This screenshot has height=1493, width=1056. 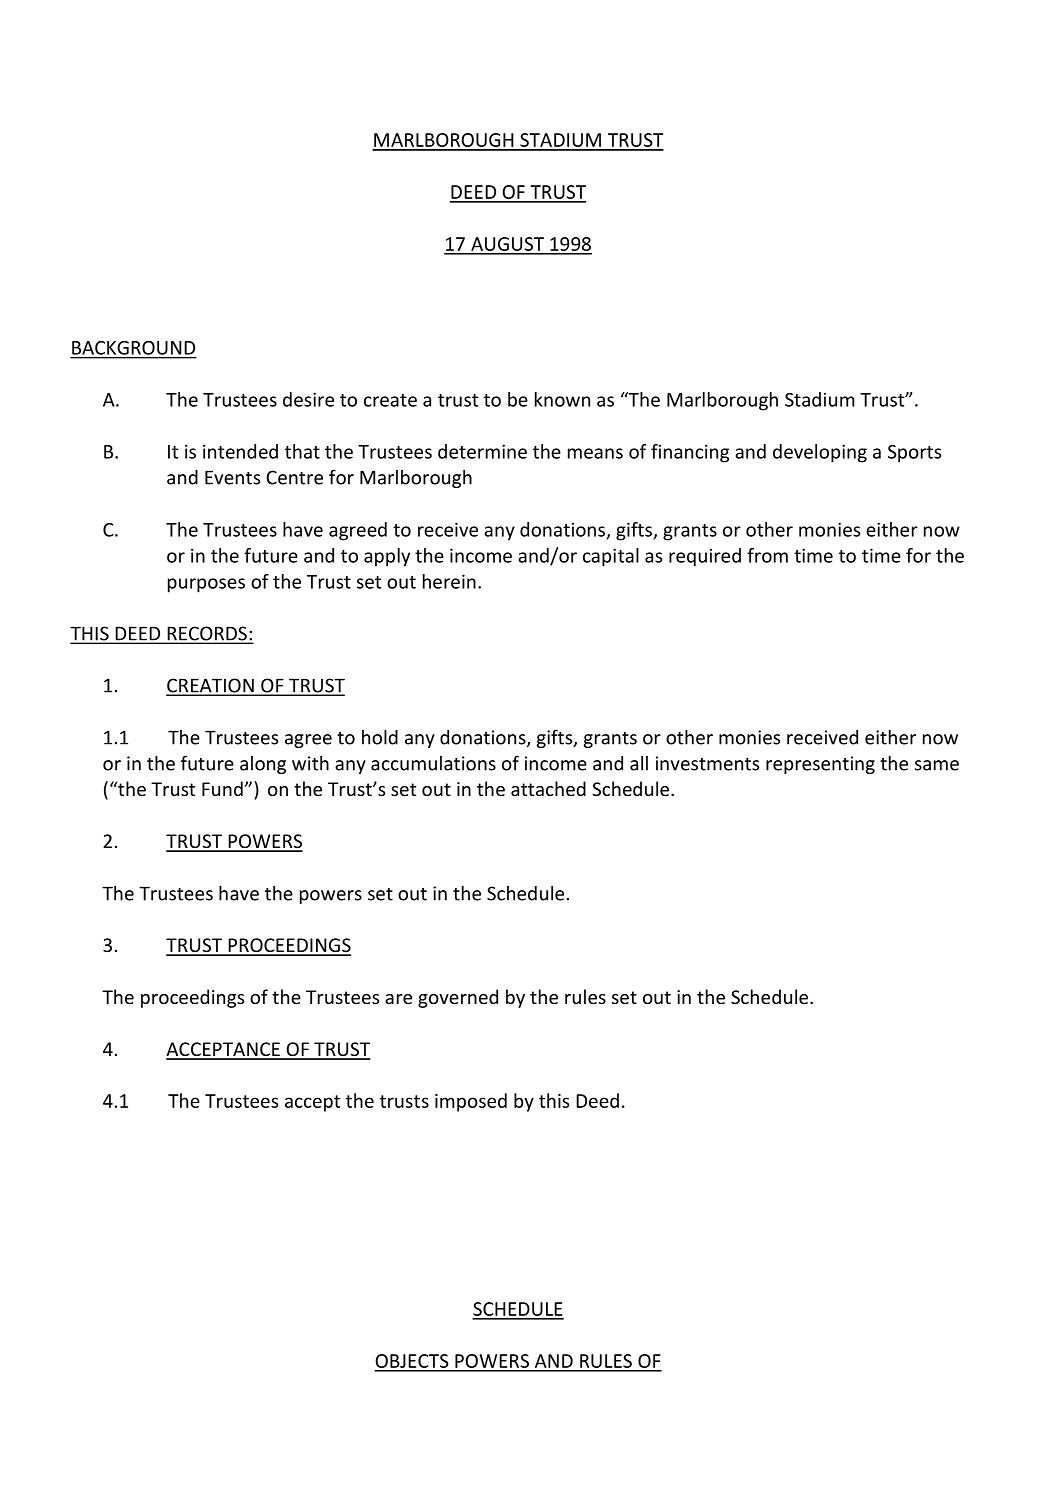 What do you see at coordinates (548, 788) in the screenshot?
I see `attached` at bounding box center [548, 788].
